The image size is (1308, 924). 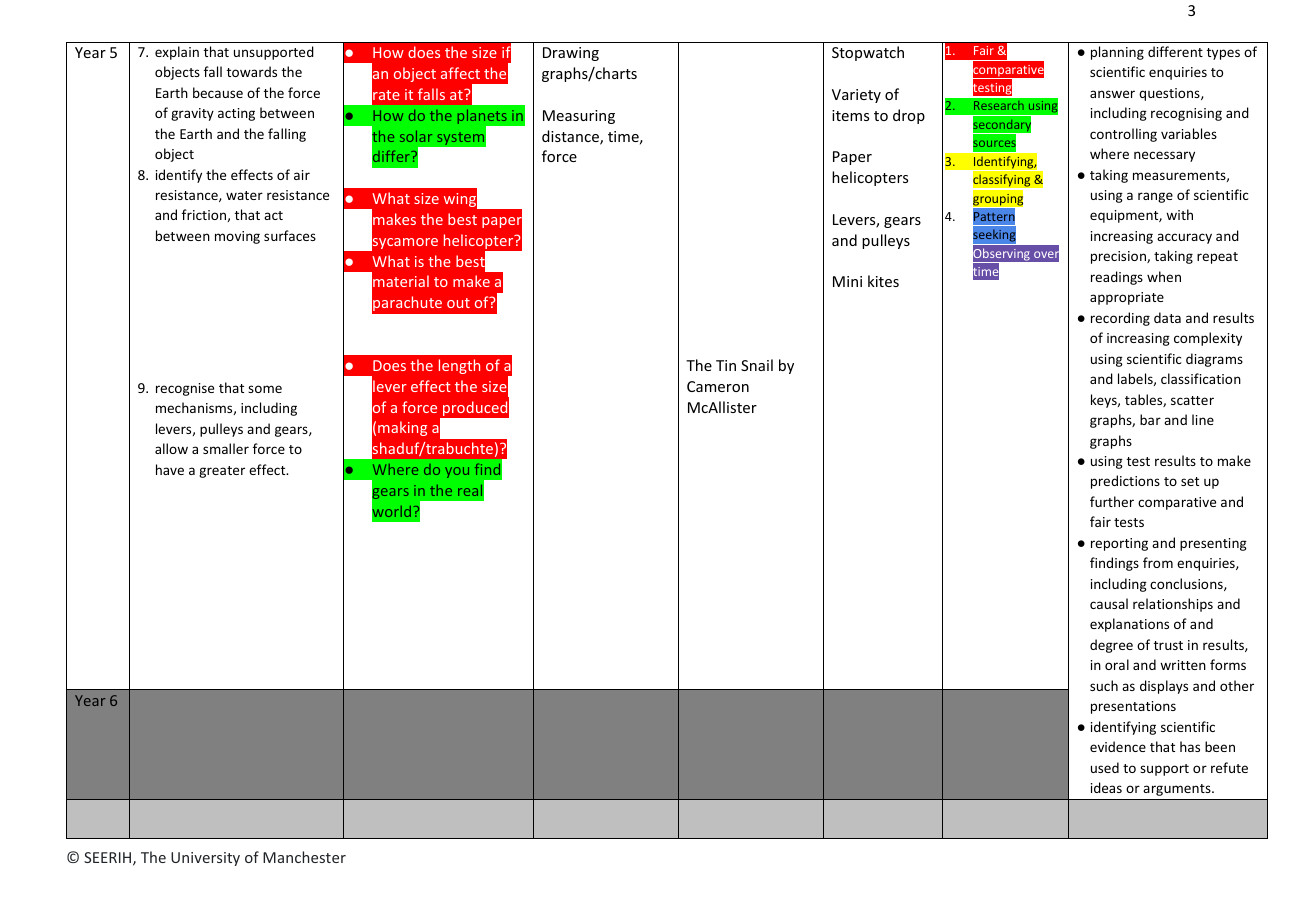 I want to click on smaller, so click(x=226, y=448).
